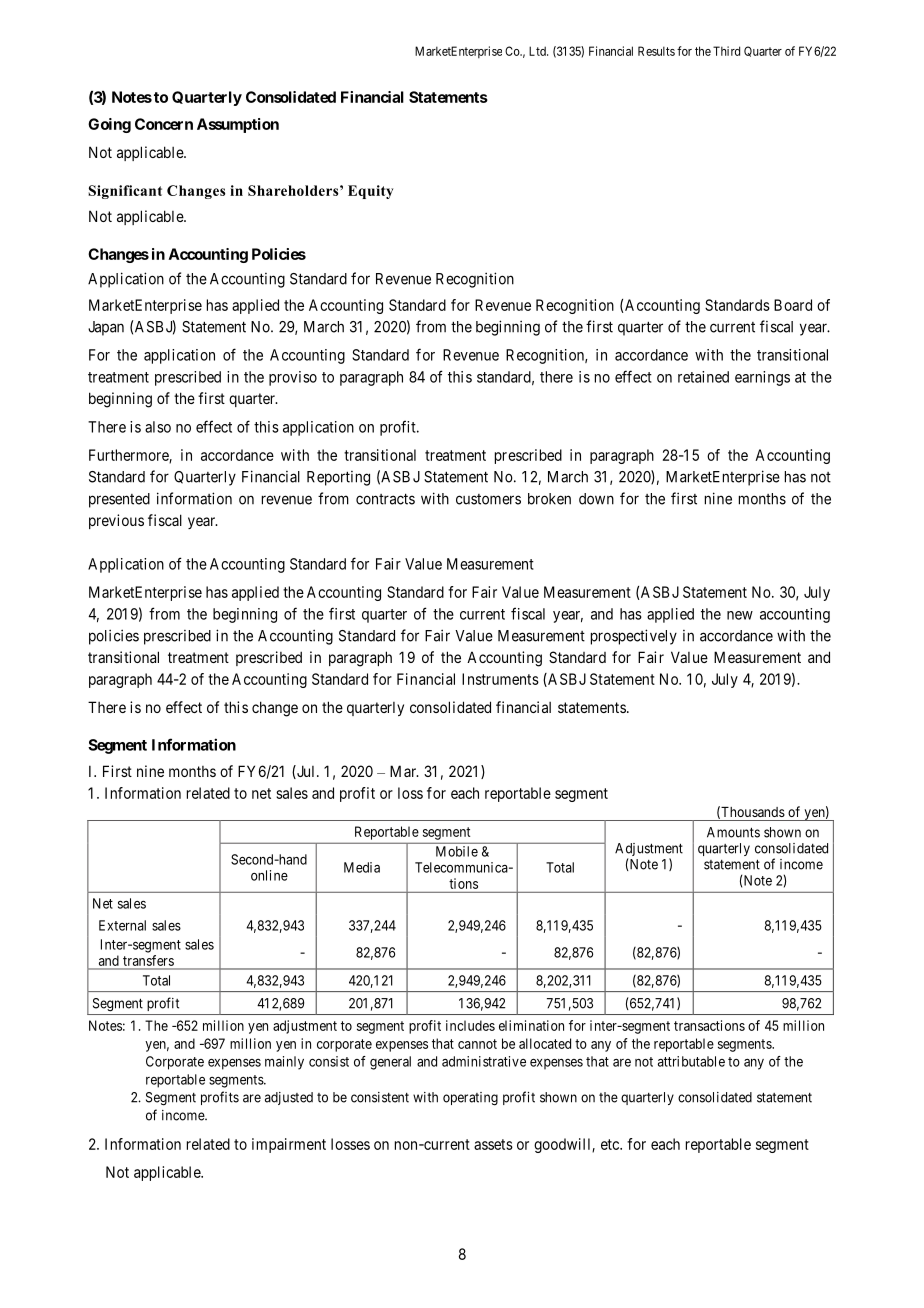 The width and height of the screenshot is (924, 1308). Describe the element at coordinates (289, 1098) in the screenshot. I see `adjusted` at that location.
